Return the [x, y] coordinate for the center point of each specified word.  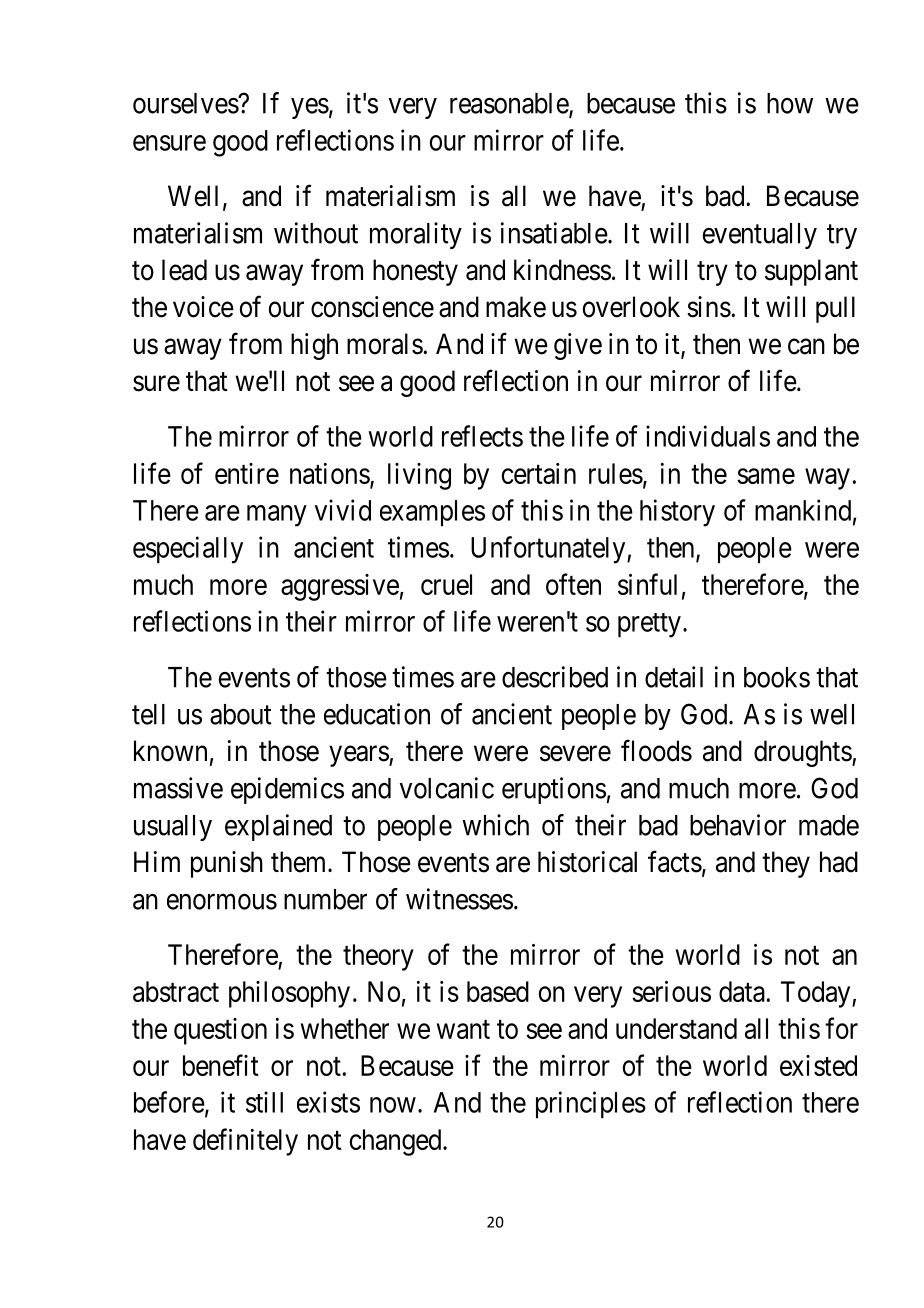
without [316, 233]
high [314, 346]
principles [591, 1105]
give [578, 346]
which [495, 825]
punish [227, 864]
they [786, 864]
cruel [446, 584]
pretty [649, 625]
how [790, 103]
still [264, 1102]
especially [188, 550]
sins [709, 307]
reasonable [510, 104]
